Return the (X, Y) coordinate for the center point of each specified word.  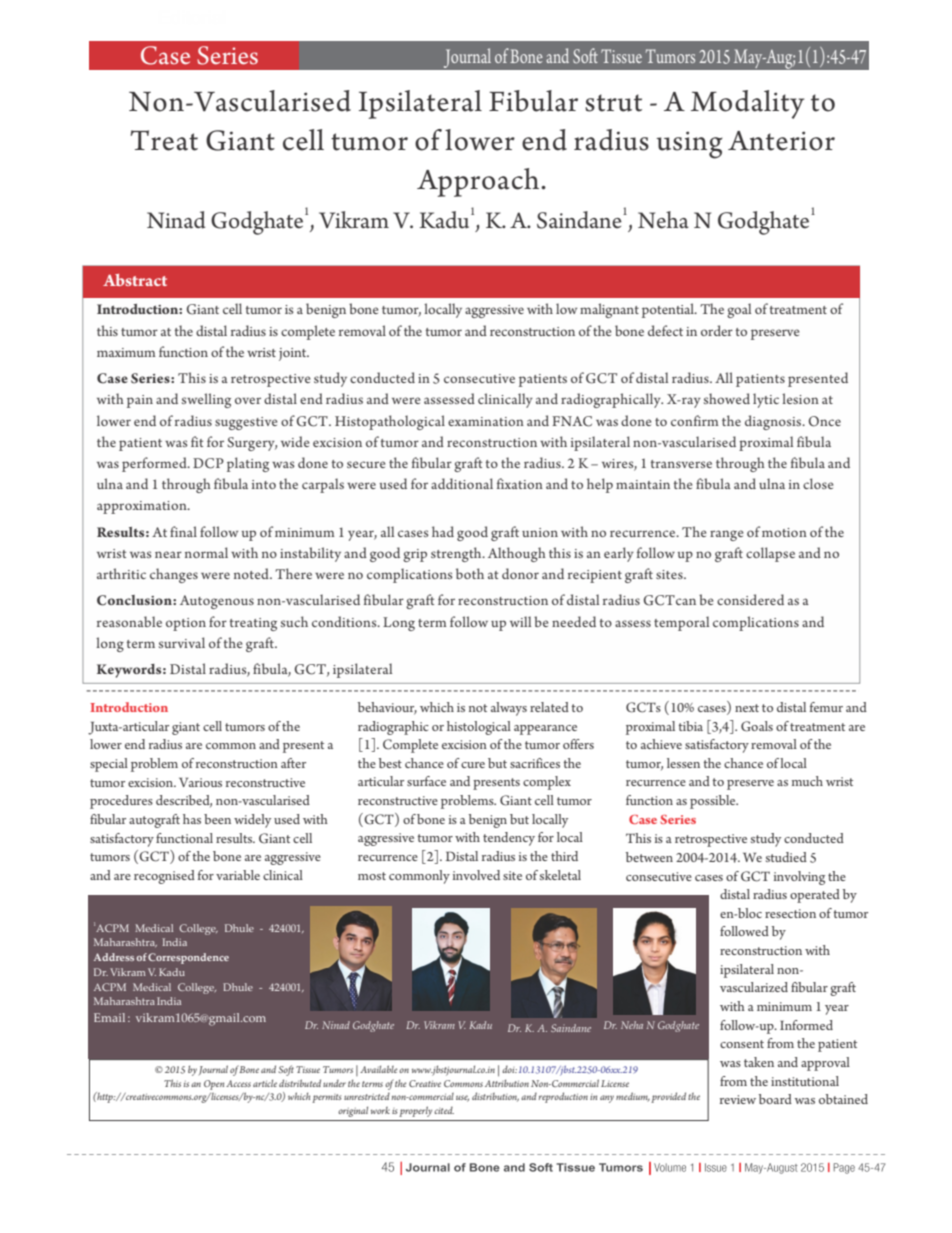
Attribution (507, 1083)
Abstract (135, 280)
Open (214, 1085)
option (186, 624)
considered (750, 599)
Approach (479, 182)
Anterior (781, 141)
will (520, 621)
